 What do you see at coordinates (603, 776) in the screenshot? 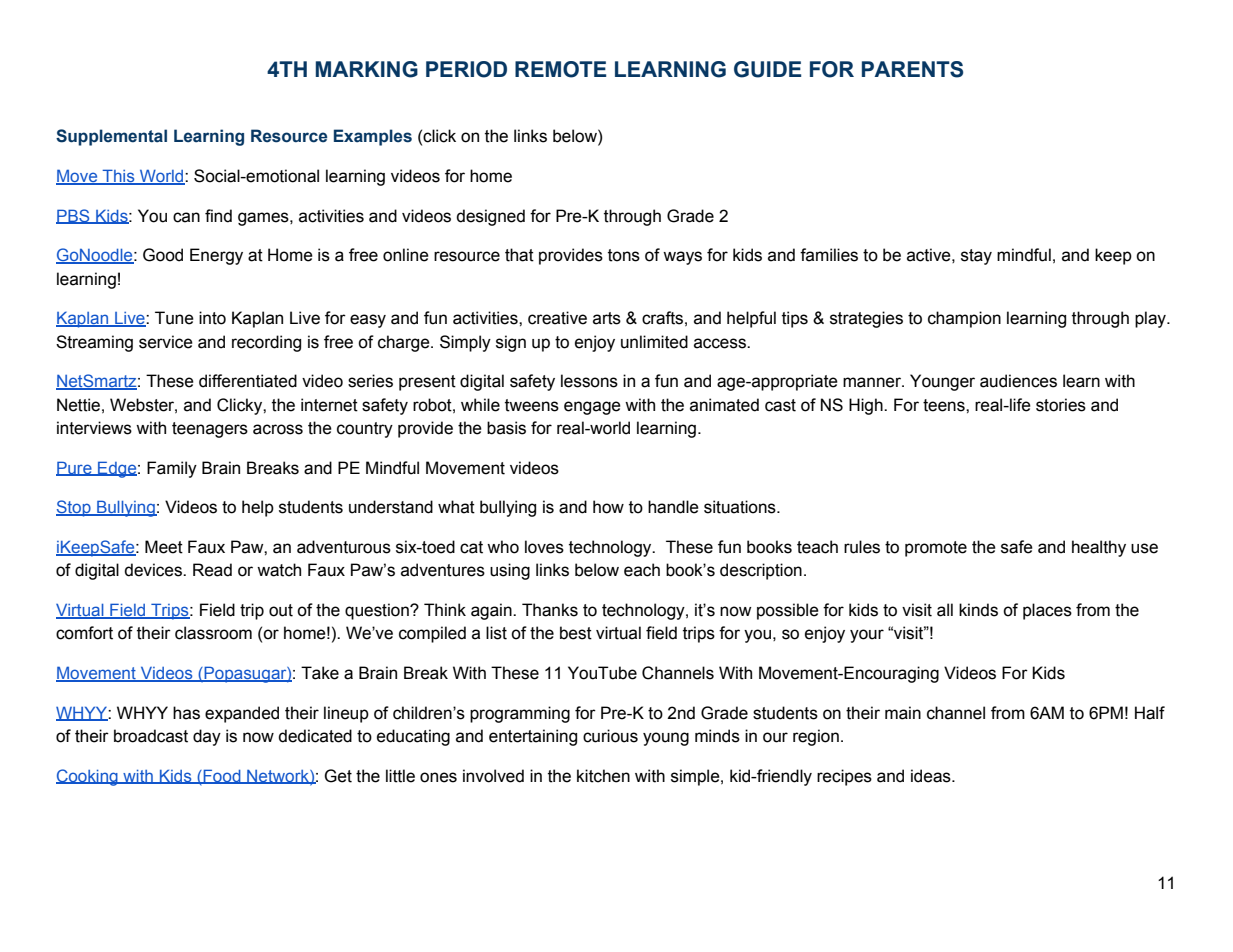
I see `kitchen` at bounding box center [603, 776].
